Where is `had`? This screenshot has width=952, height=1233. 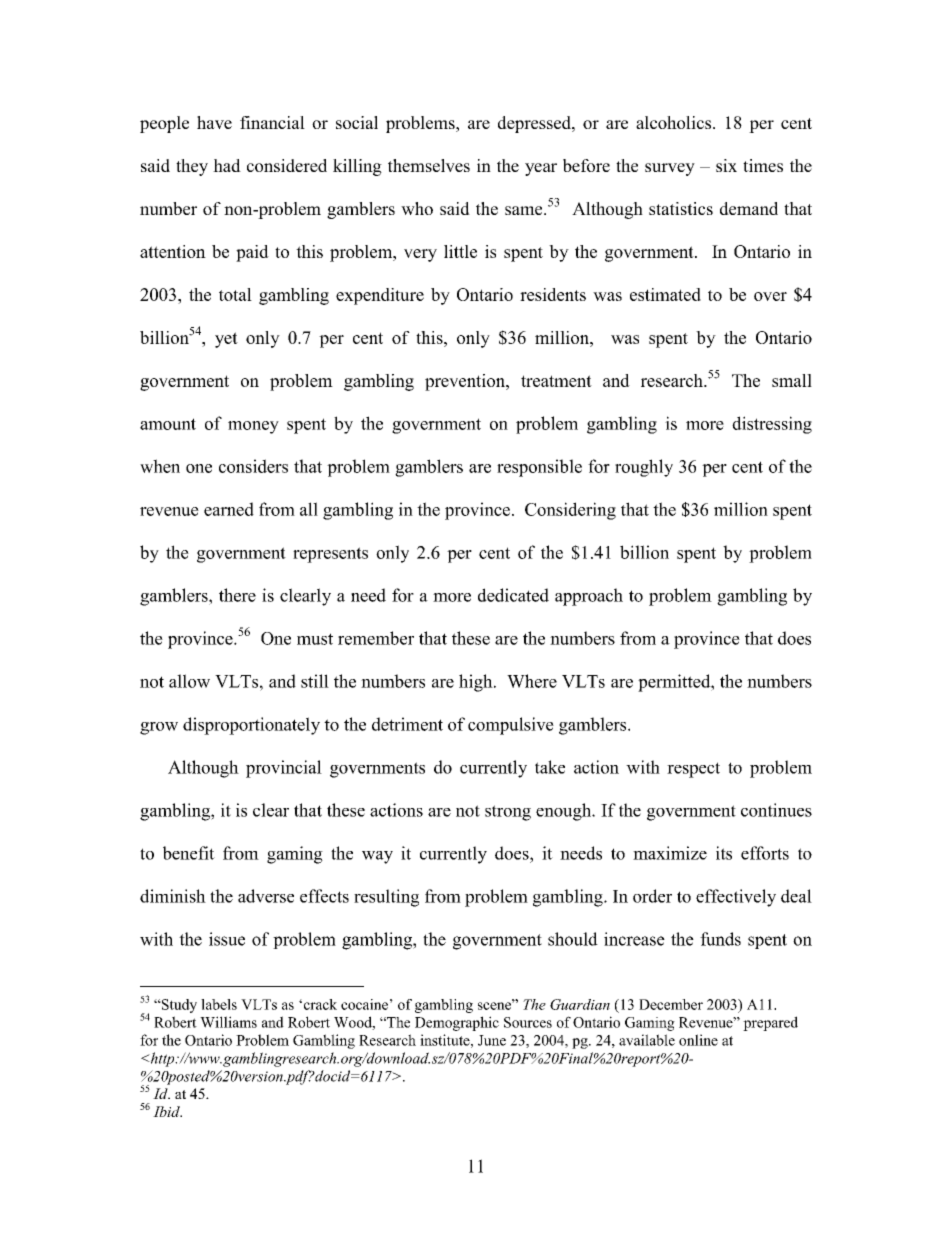
had is located at coordinates (227, 165).
